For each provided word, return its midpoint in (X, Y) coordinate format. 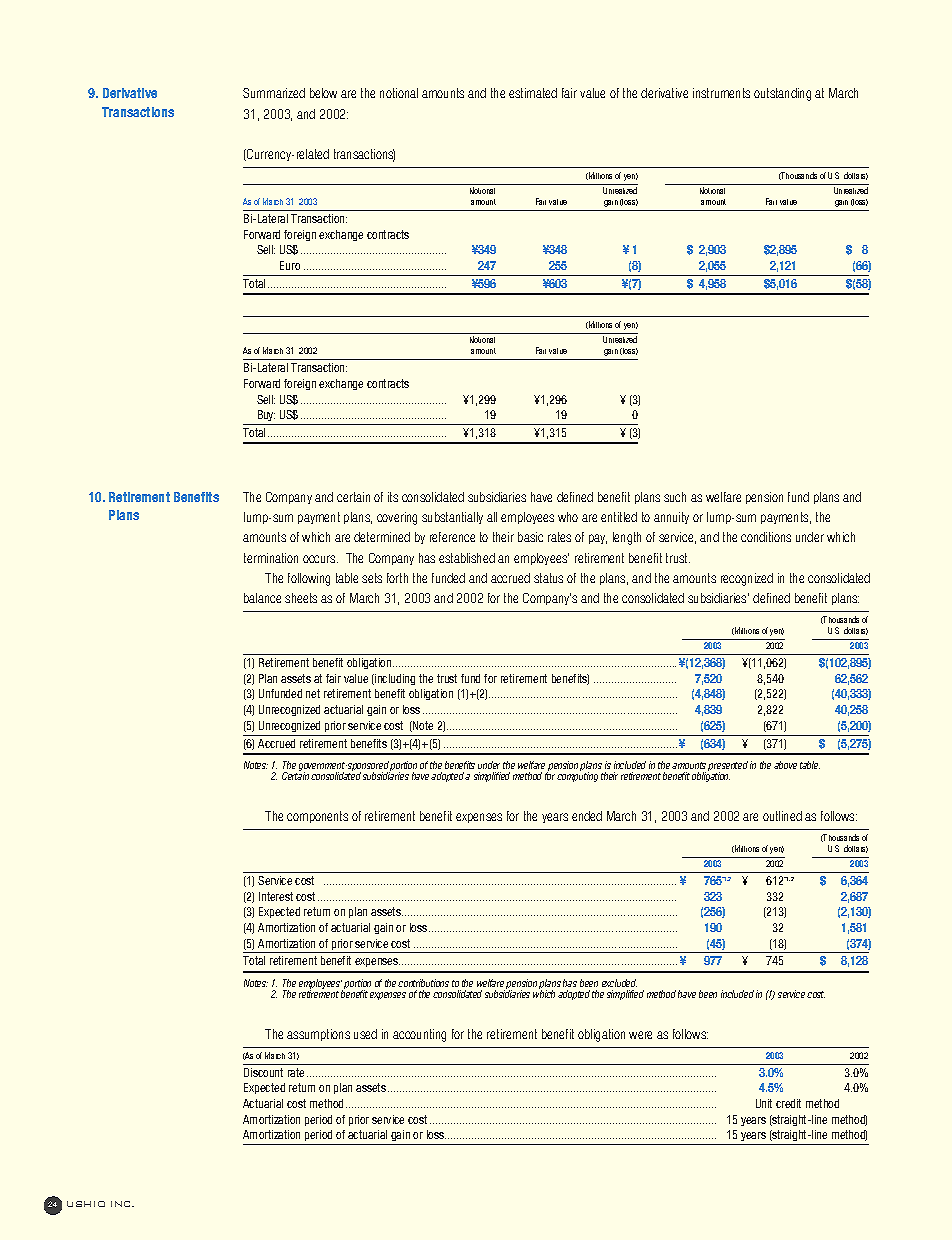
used (365, 1034)
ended (587, 816)
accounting (419, 1035)
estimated (533, 93)
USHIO (86, 1204)
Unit (764, 1103)
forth (397, 578)
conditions (766, 537)
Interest (276, 896)
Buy (266, 415)
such (675, 497)
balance (262, 598)
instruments (721, 93)
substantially (452, 518)
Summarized (274, 93)
